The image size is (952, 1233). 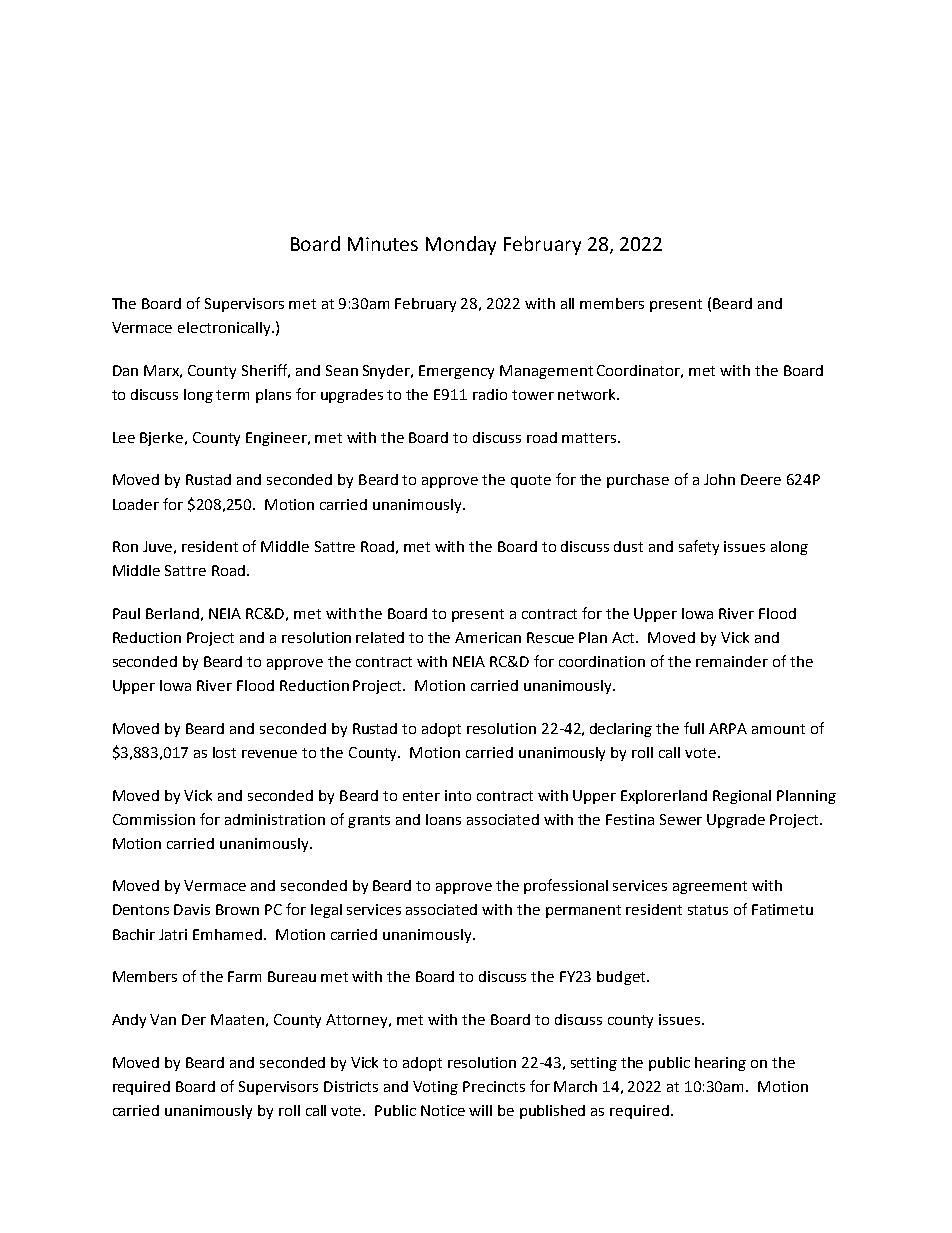 What do you see at coordinates (224, 752) in the screenshot?
I see `lost` at bounding box center [224, 752].
